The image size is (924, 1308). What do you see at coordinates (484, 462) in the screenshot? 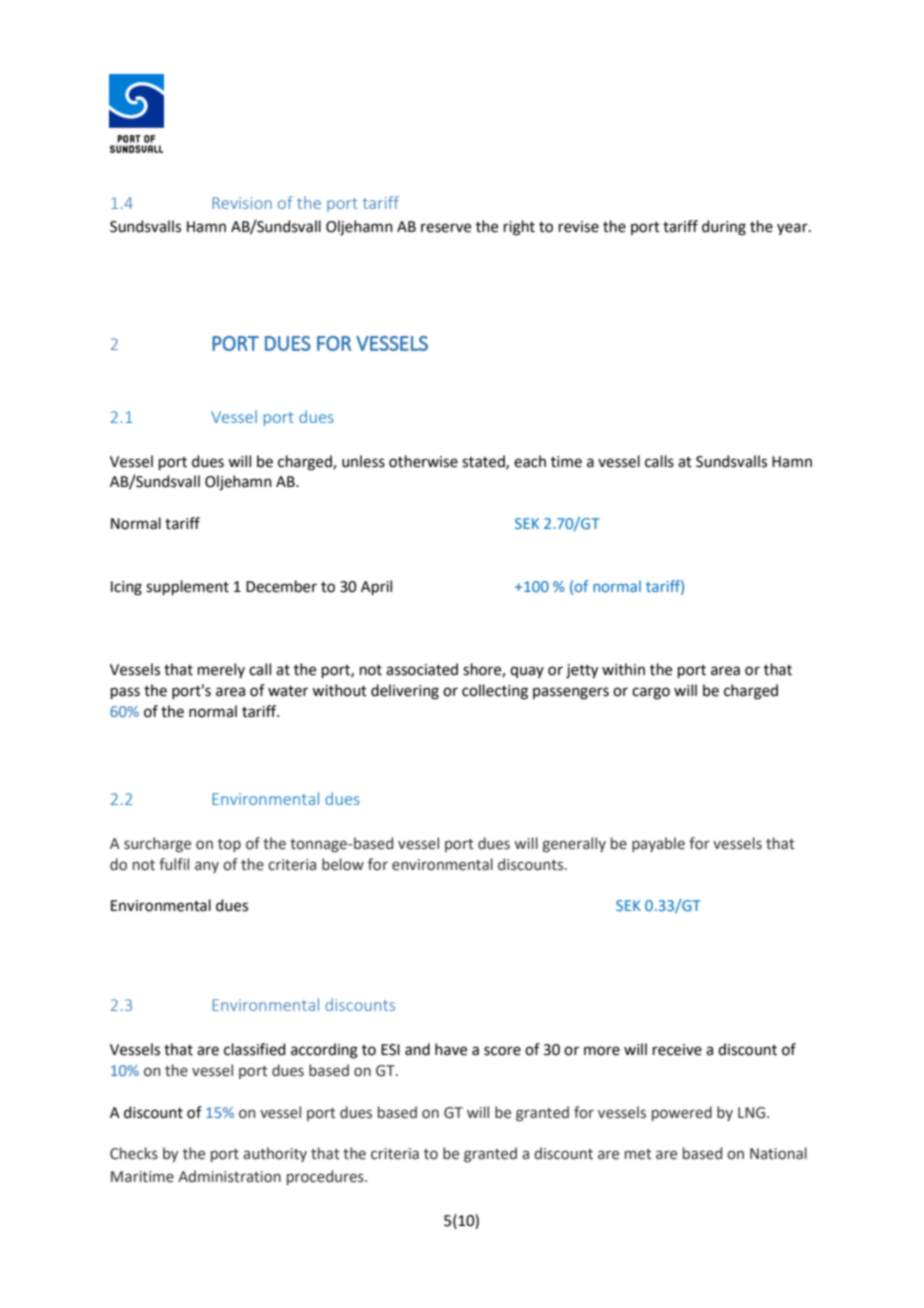
I see `stated` at bounding box center [484, 462].
